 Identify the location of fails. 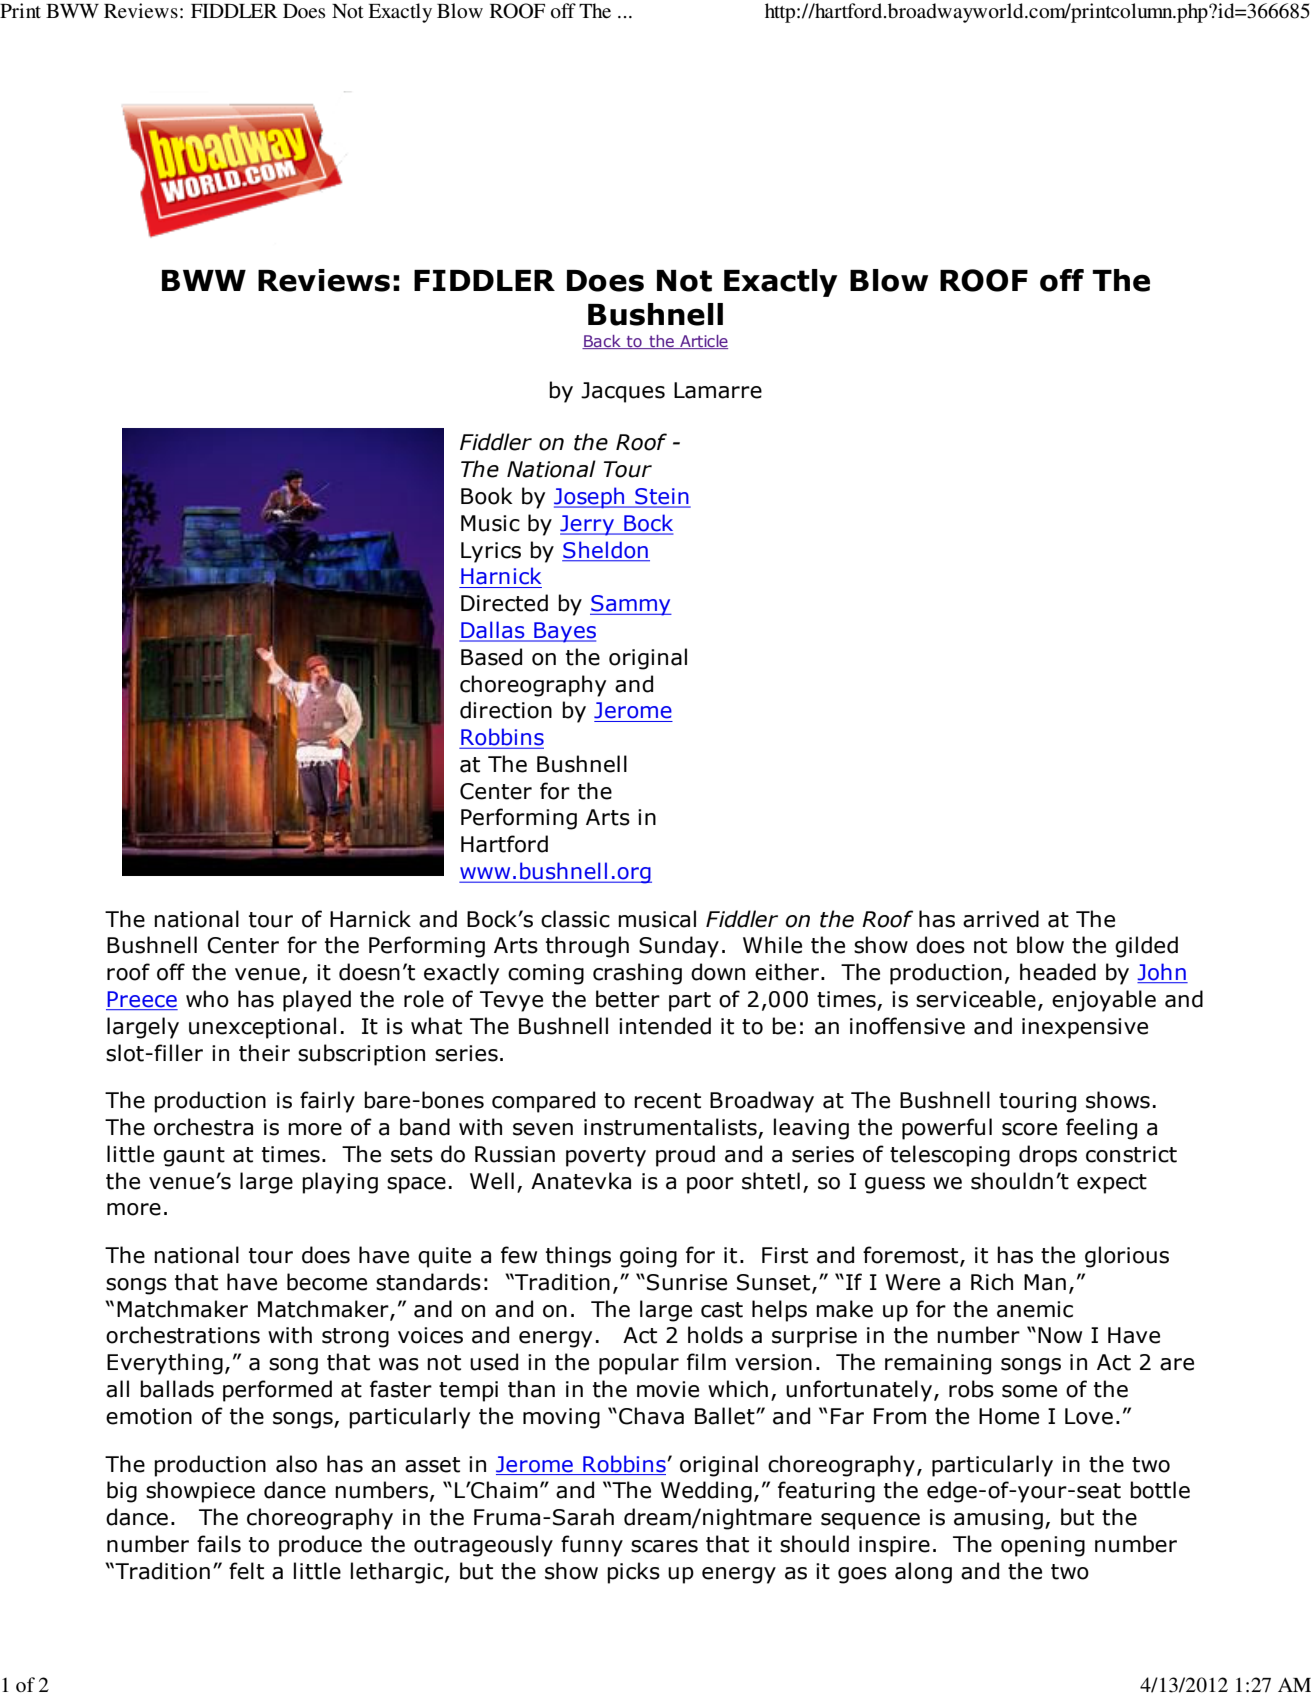
(219, 1544).
